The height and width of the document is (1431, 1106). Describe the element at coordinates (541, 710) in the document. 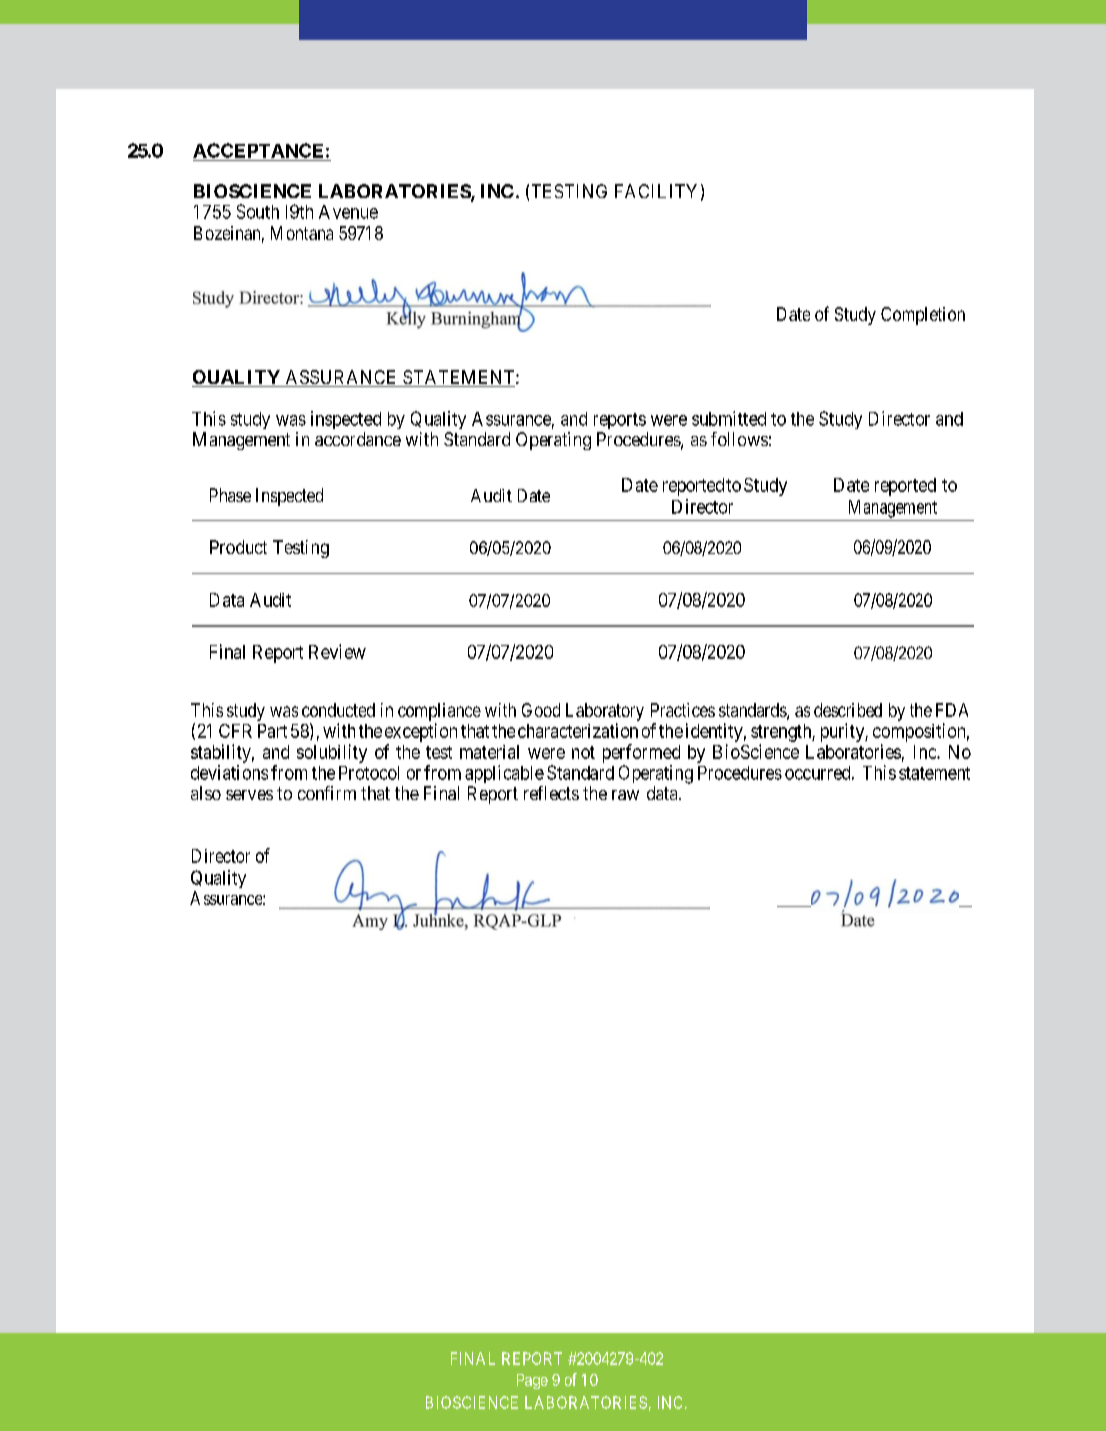

I see `Good` at that location.
